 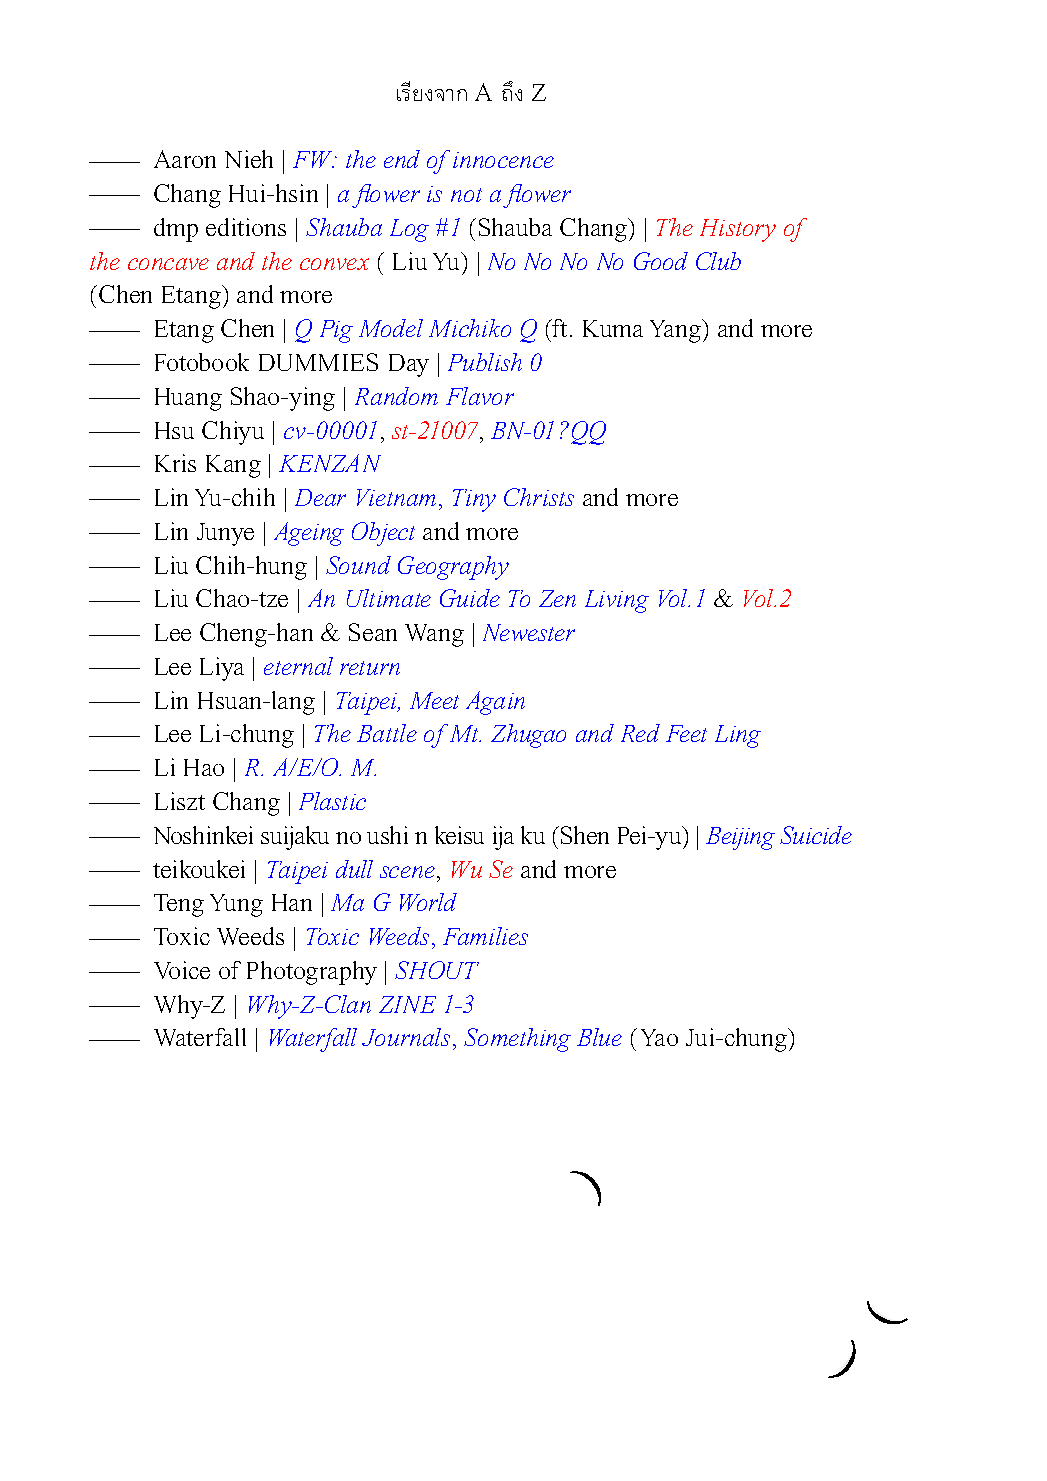 I want to click on Ling, so click(x=738, y=736).
